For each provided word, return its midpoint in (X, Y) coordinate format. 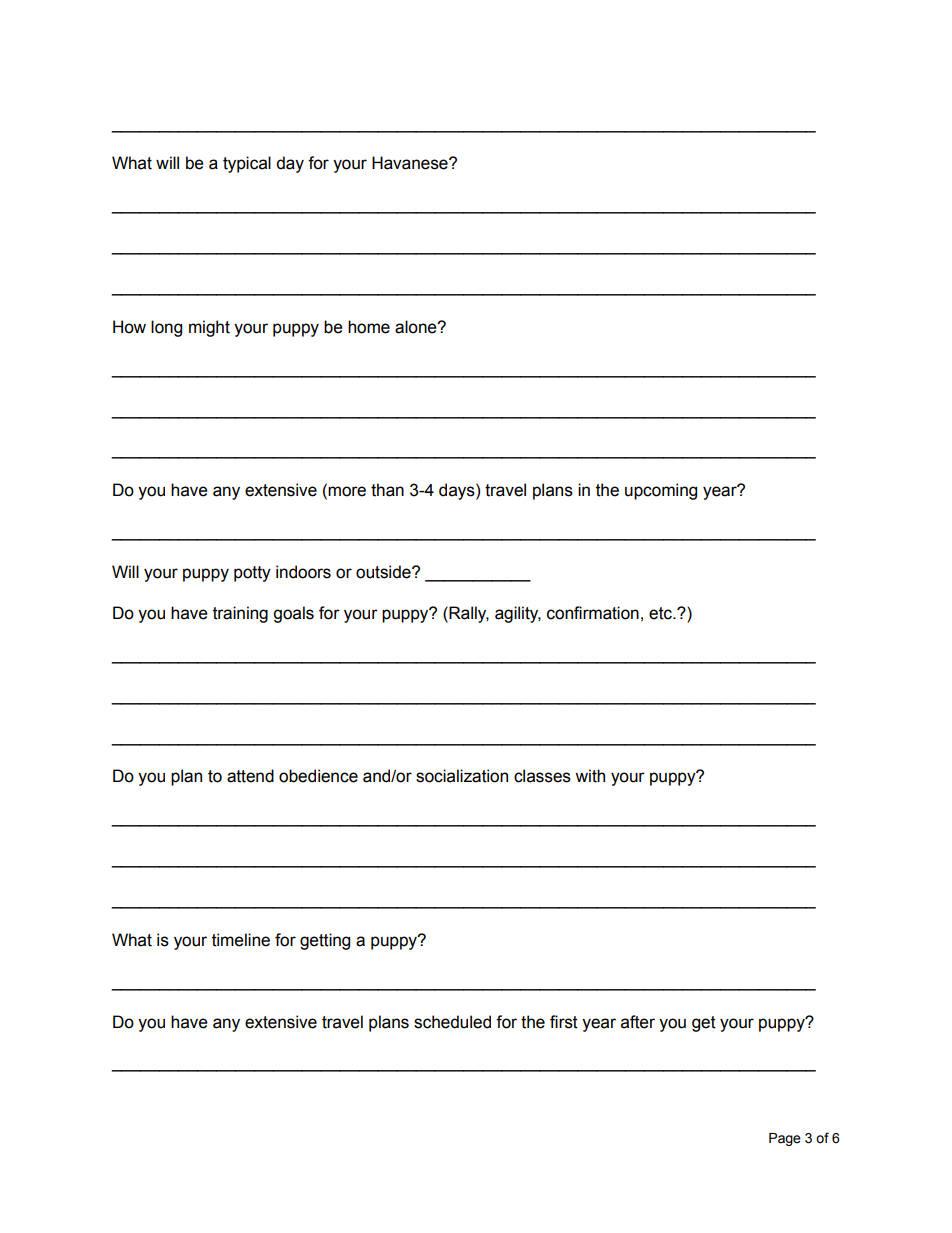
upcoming (661, 491)
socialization (462, 776)
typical (247, 164)
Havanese (411, 163)
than (387, 490)
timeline (241, 940)
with (590, 776)
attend (250, 776)
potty (252, 574)
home (369, 327)
